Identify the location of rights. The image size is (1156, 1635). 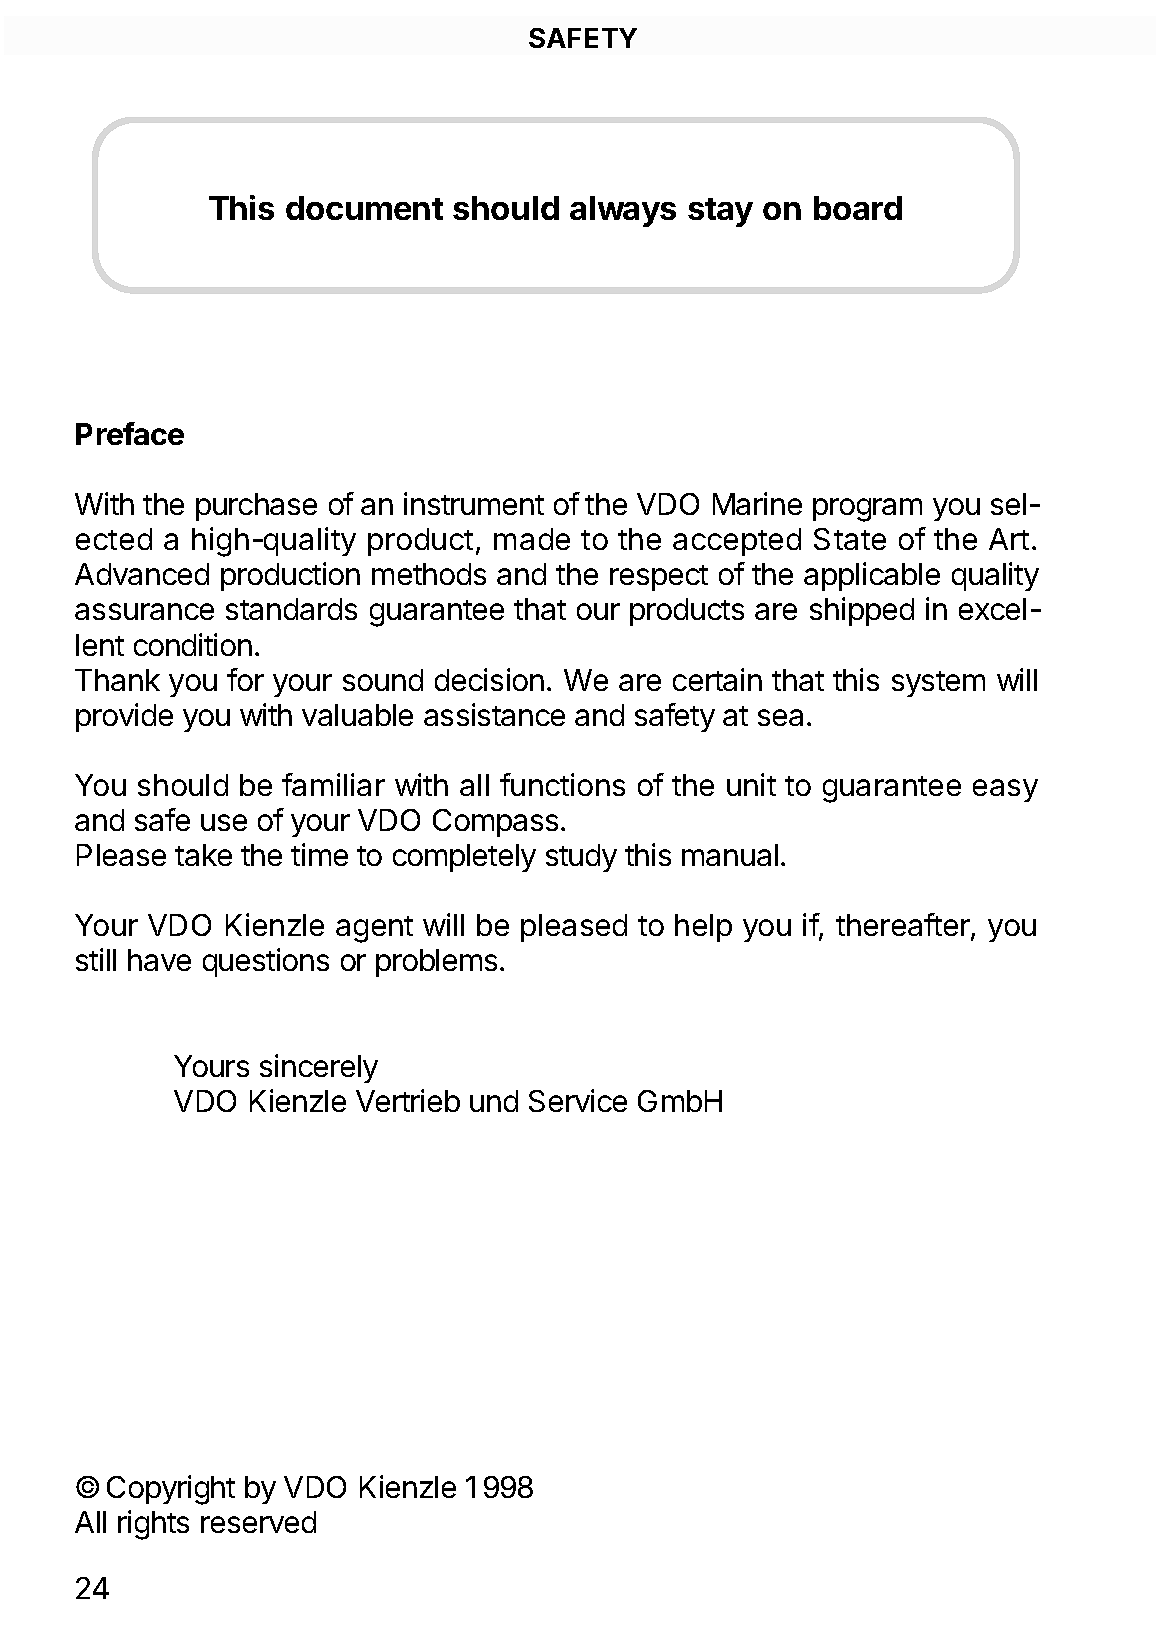
(153, 1525).
